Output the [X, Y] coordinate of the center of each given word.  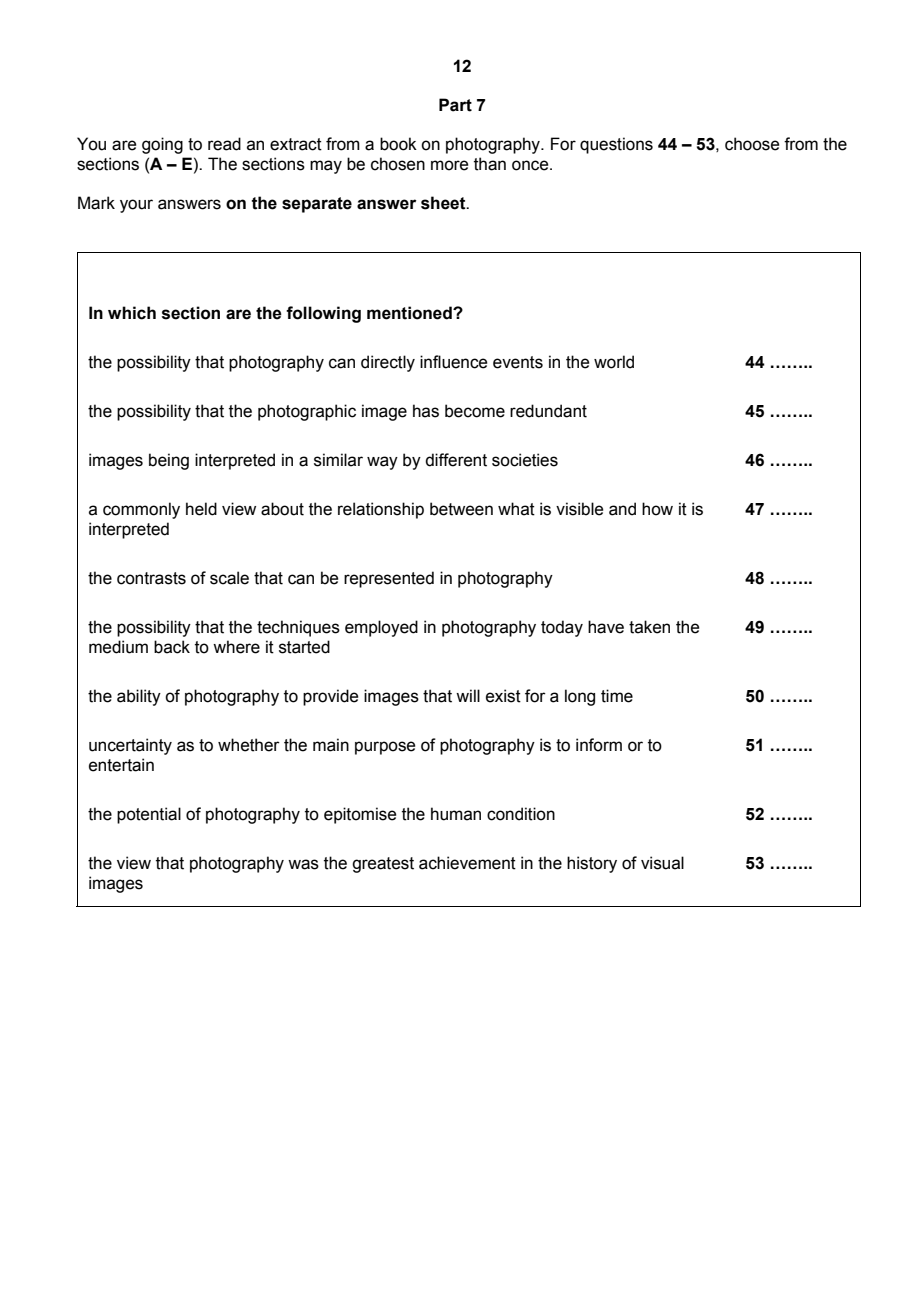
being [169, 461]
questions [616, 145]
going [162, 145]
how [657, 509]
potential [149, 815]
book [398, 144]
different [456, 460]
